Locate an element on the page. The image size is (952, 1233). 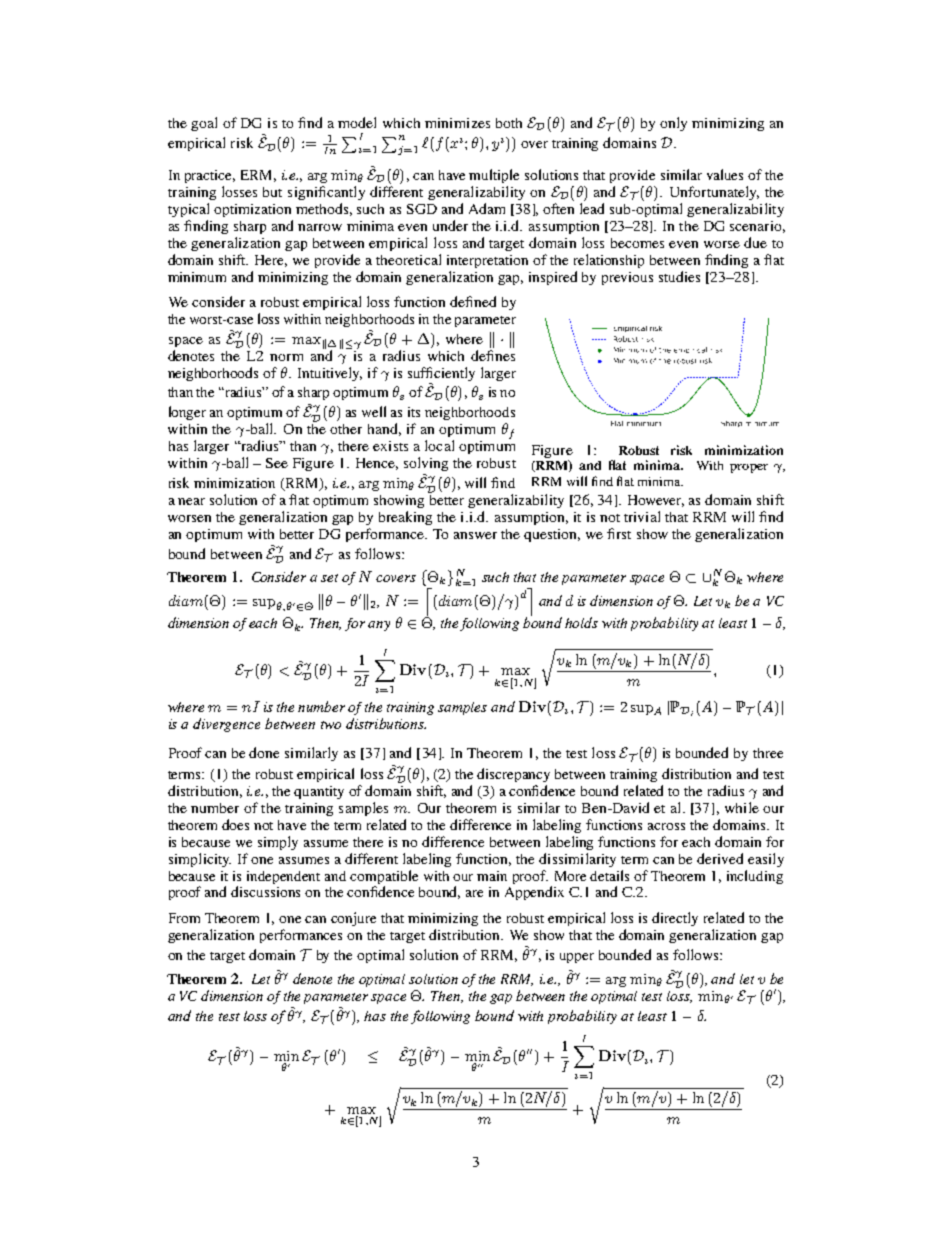
any is located at coordinates (379, 626).
